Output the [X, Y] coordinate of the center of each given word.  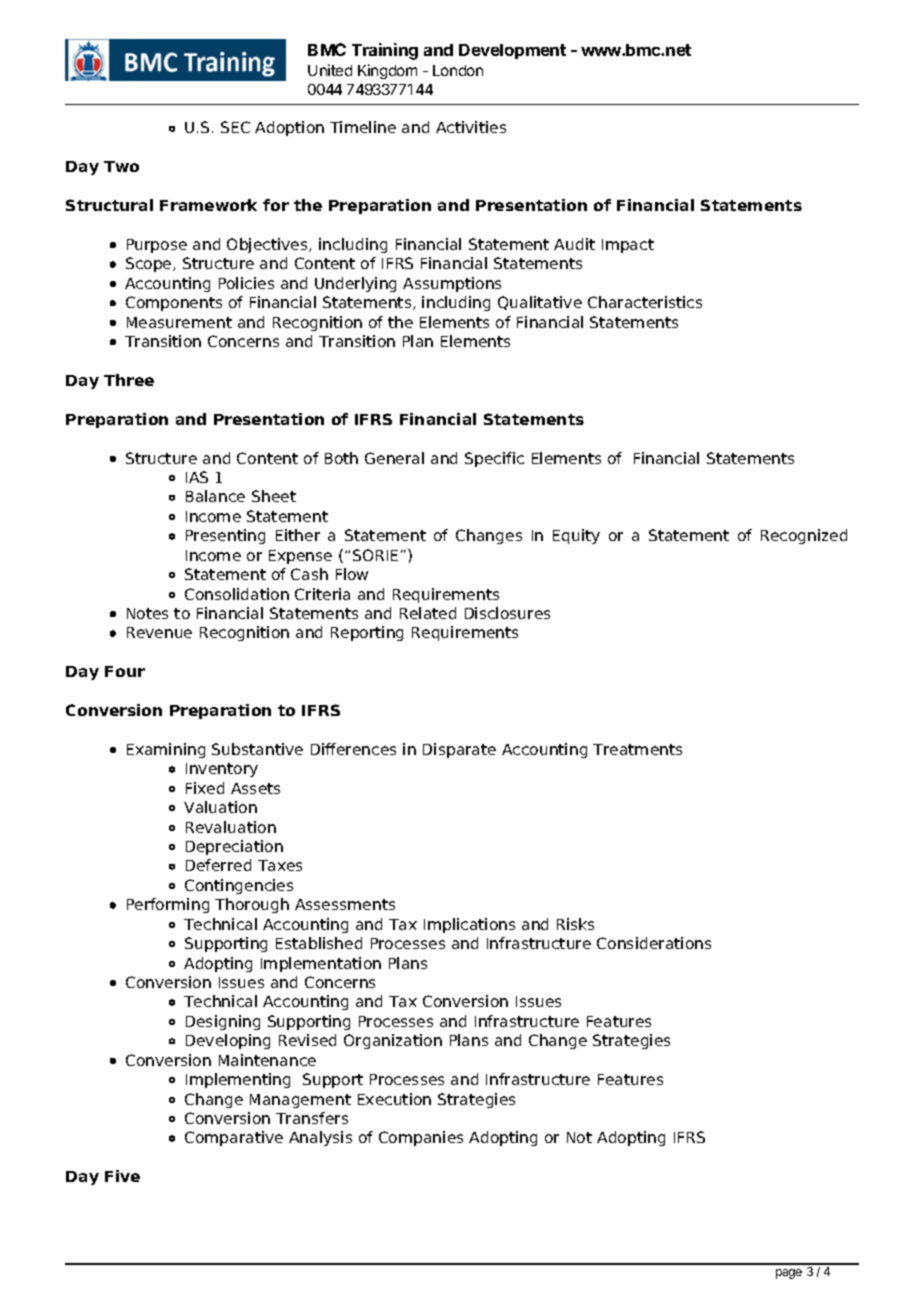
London [458, 70]
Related [428, 613]
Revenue [159, 632]
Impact [628, 246]
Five [122, 1176]
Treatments [637, 749]
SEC [235, 127]
